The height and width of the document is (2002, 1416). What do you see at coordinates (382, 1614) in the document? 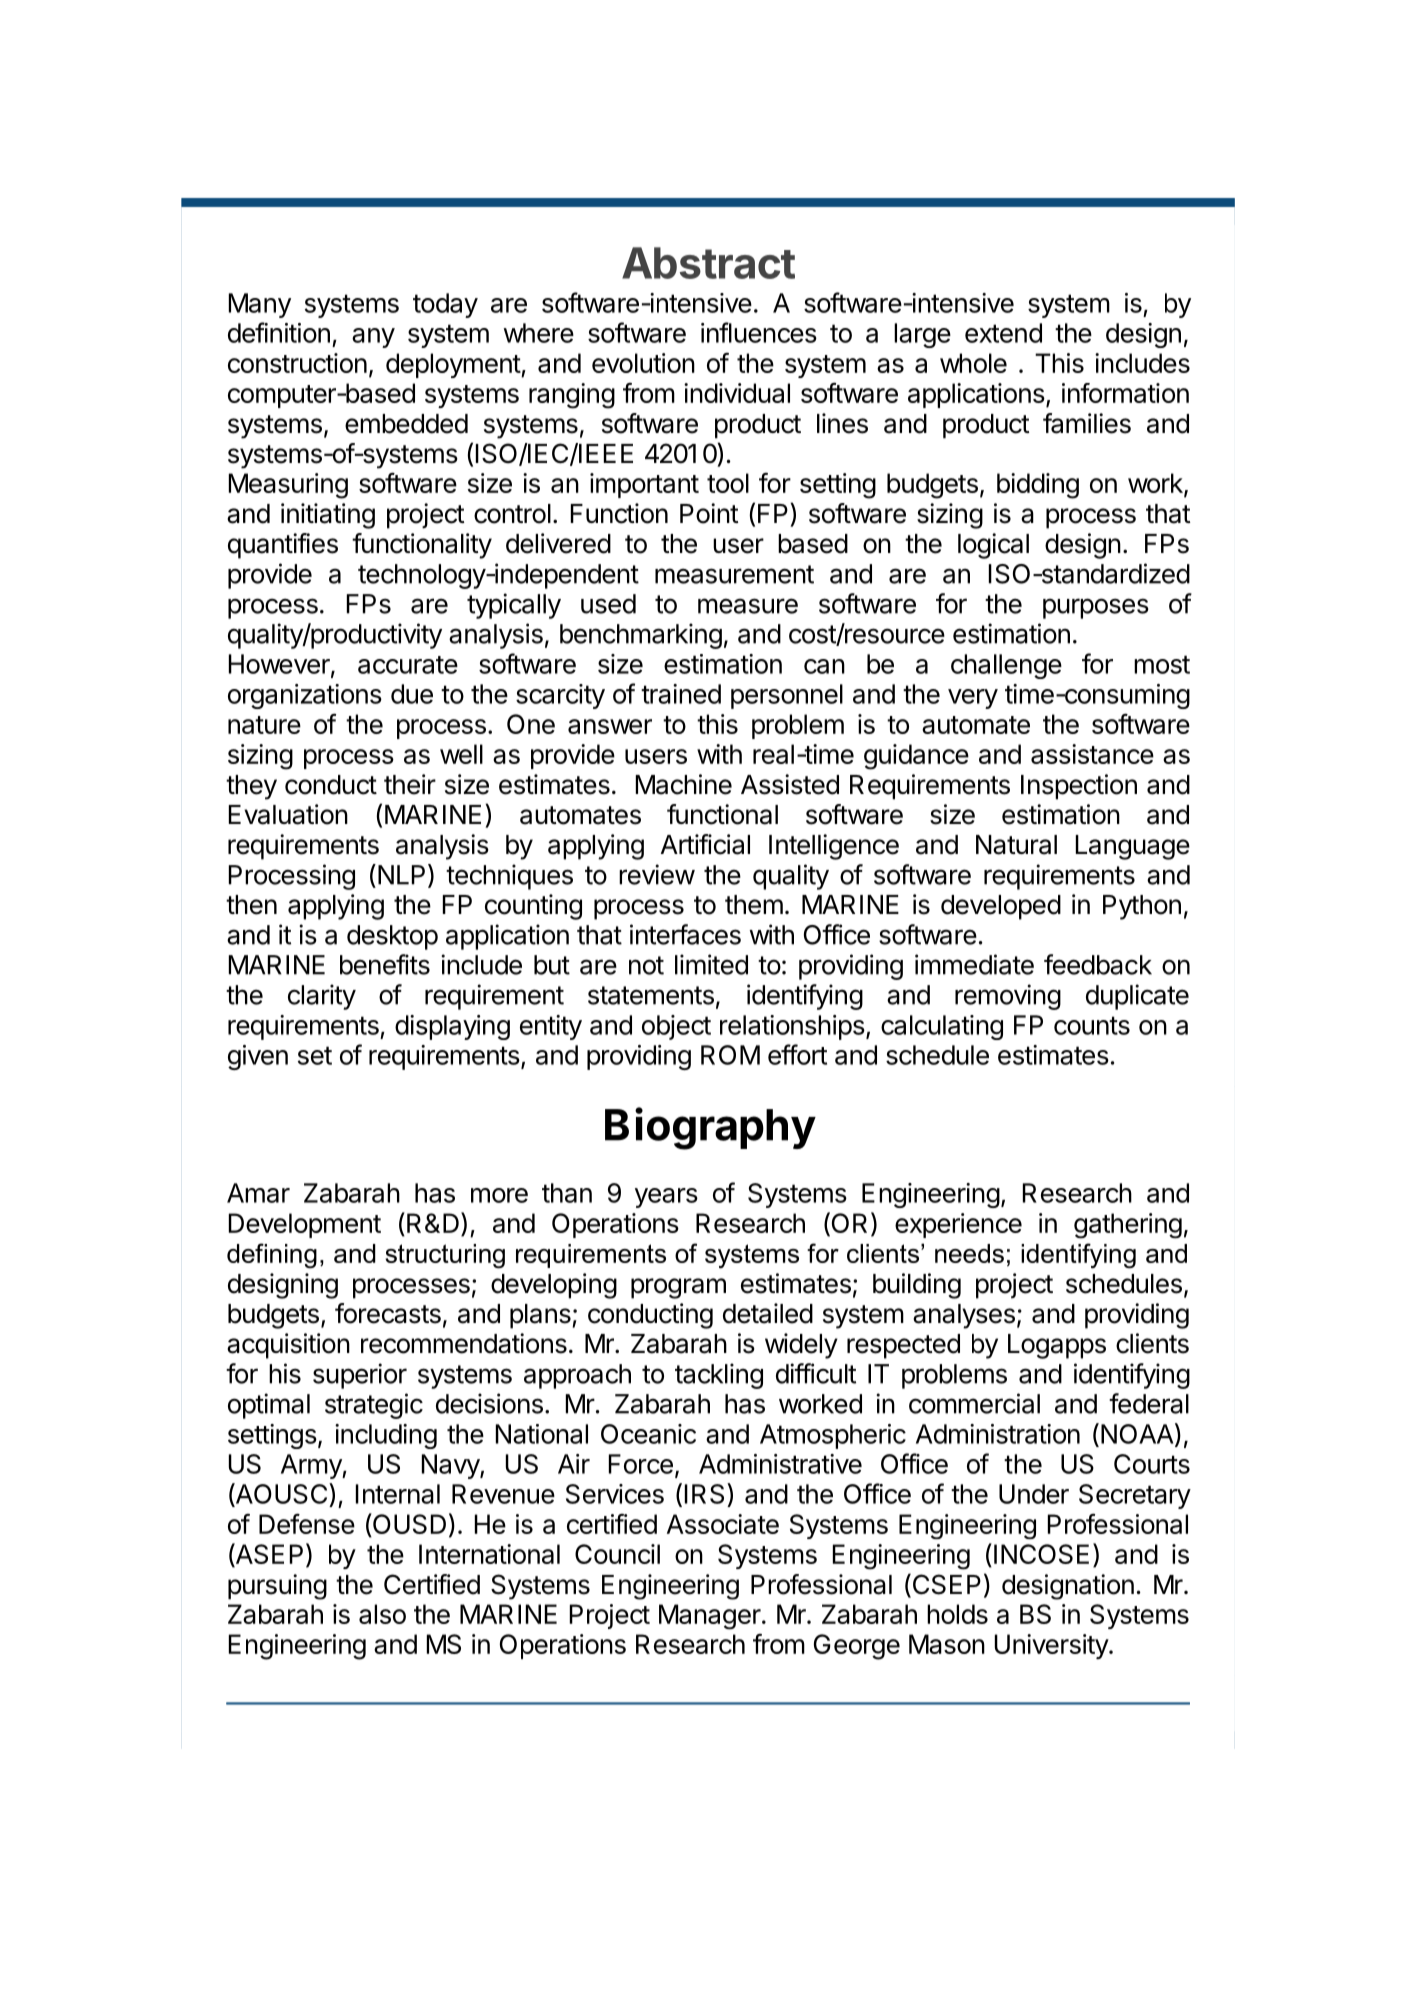
I see `also` at bounding box center [382, 1614].
